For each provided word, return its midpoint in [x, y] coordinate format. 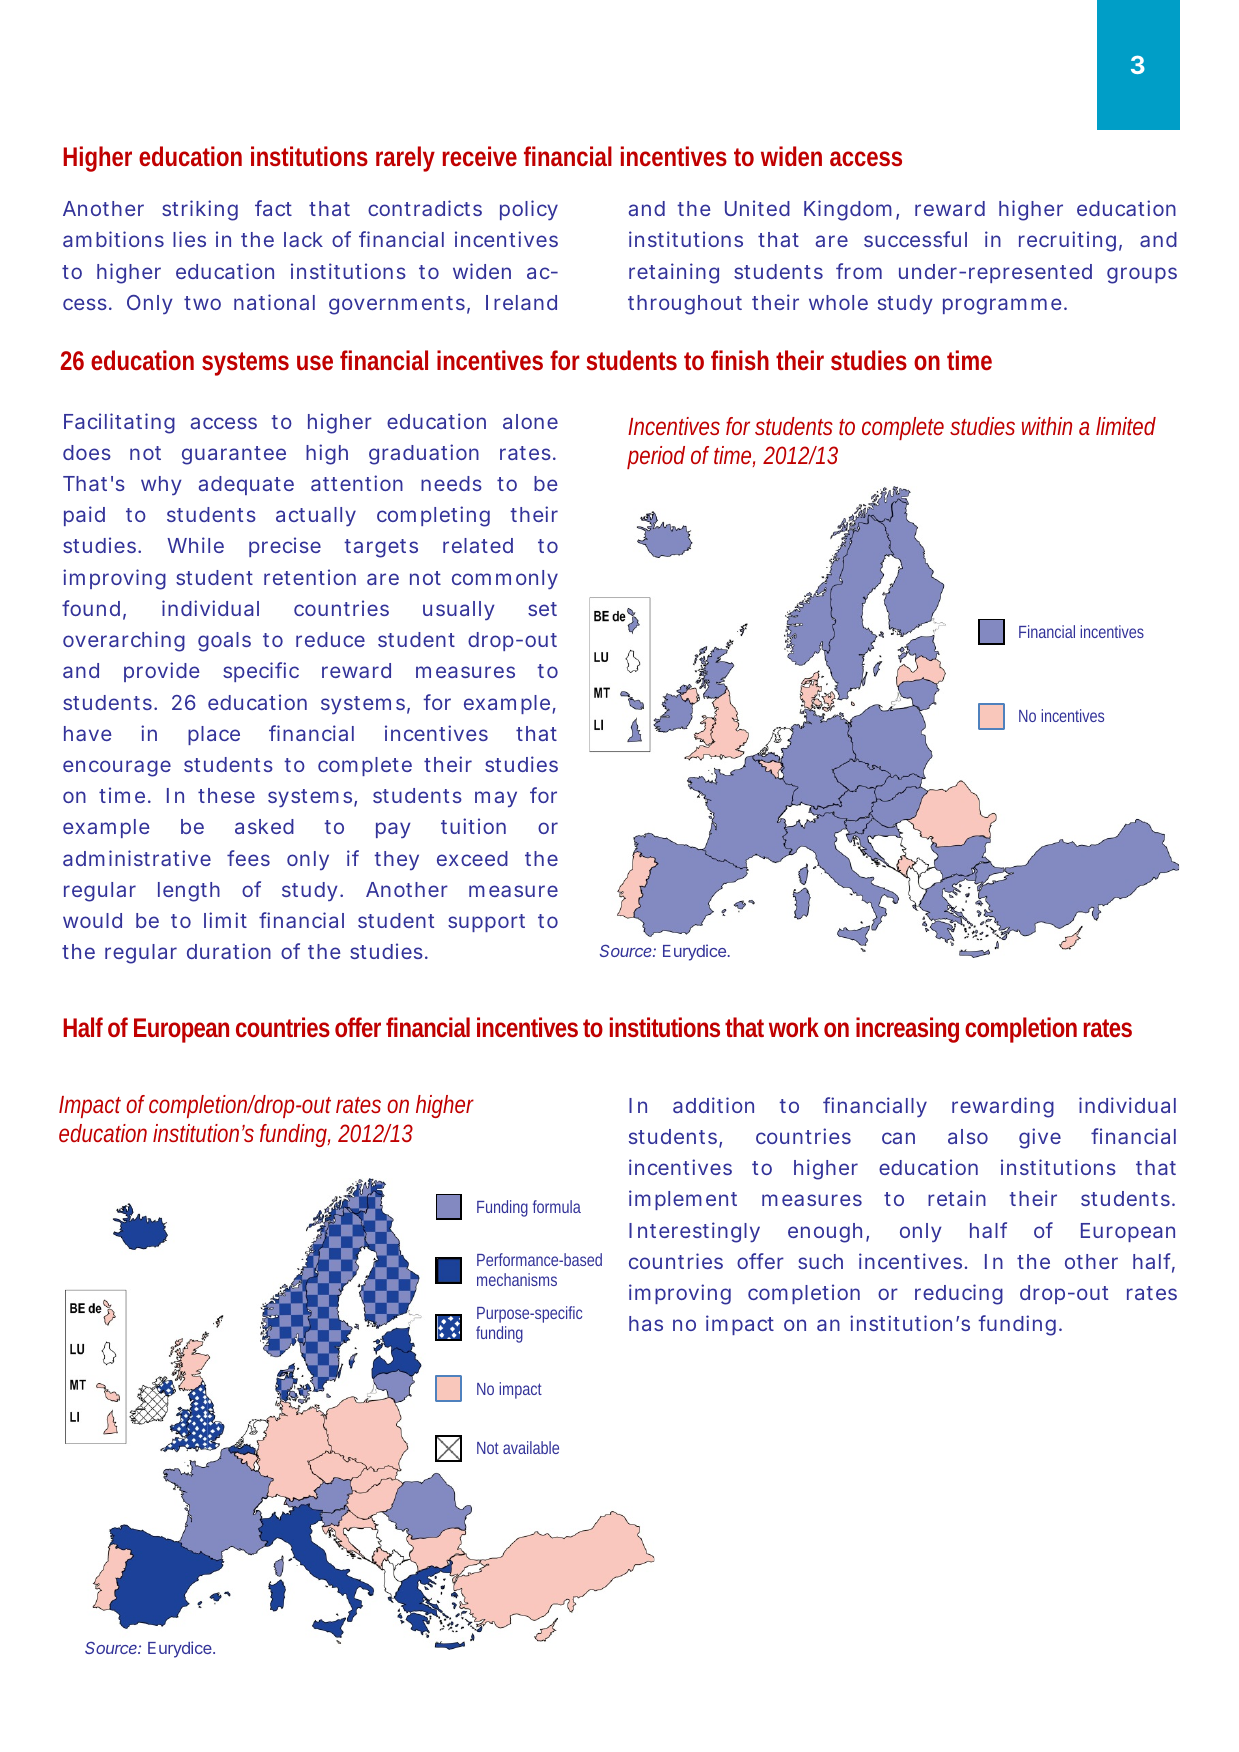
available [531, 1447]
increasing [907, 1030]
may [496, 799]
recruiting [1067, 241]
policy [529, 210]
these [226, 795]
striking [200, 210]
